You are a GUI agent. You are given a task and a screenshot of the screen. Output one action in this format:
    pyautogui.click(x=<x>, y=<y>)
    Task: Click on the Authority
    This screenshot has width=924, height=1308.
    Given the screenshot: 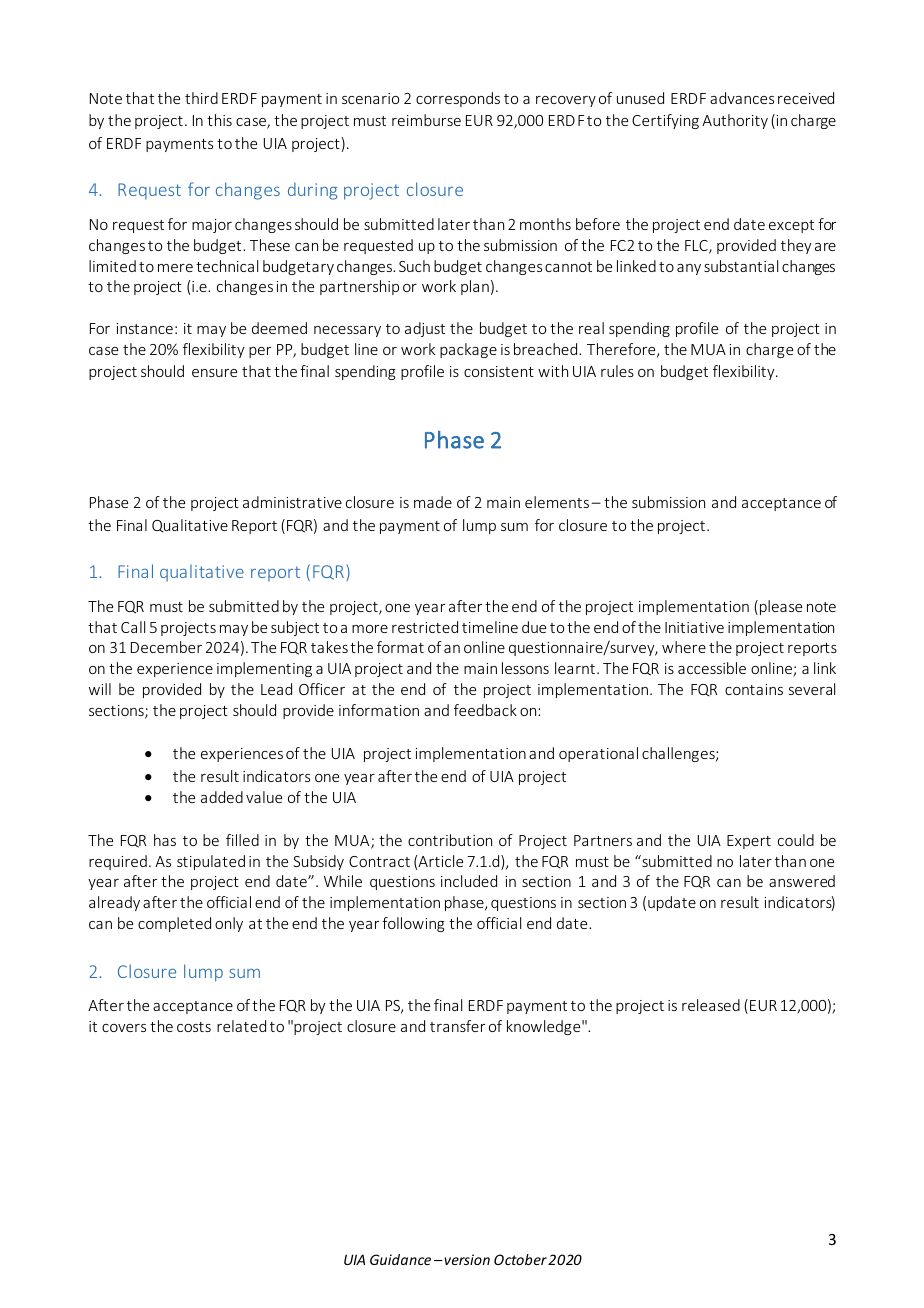 What is the action you would take?
    pyautogui.click(x=735, y=121)
